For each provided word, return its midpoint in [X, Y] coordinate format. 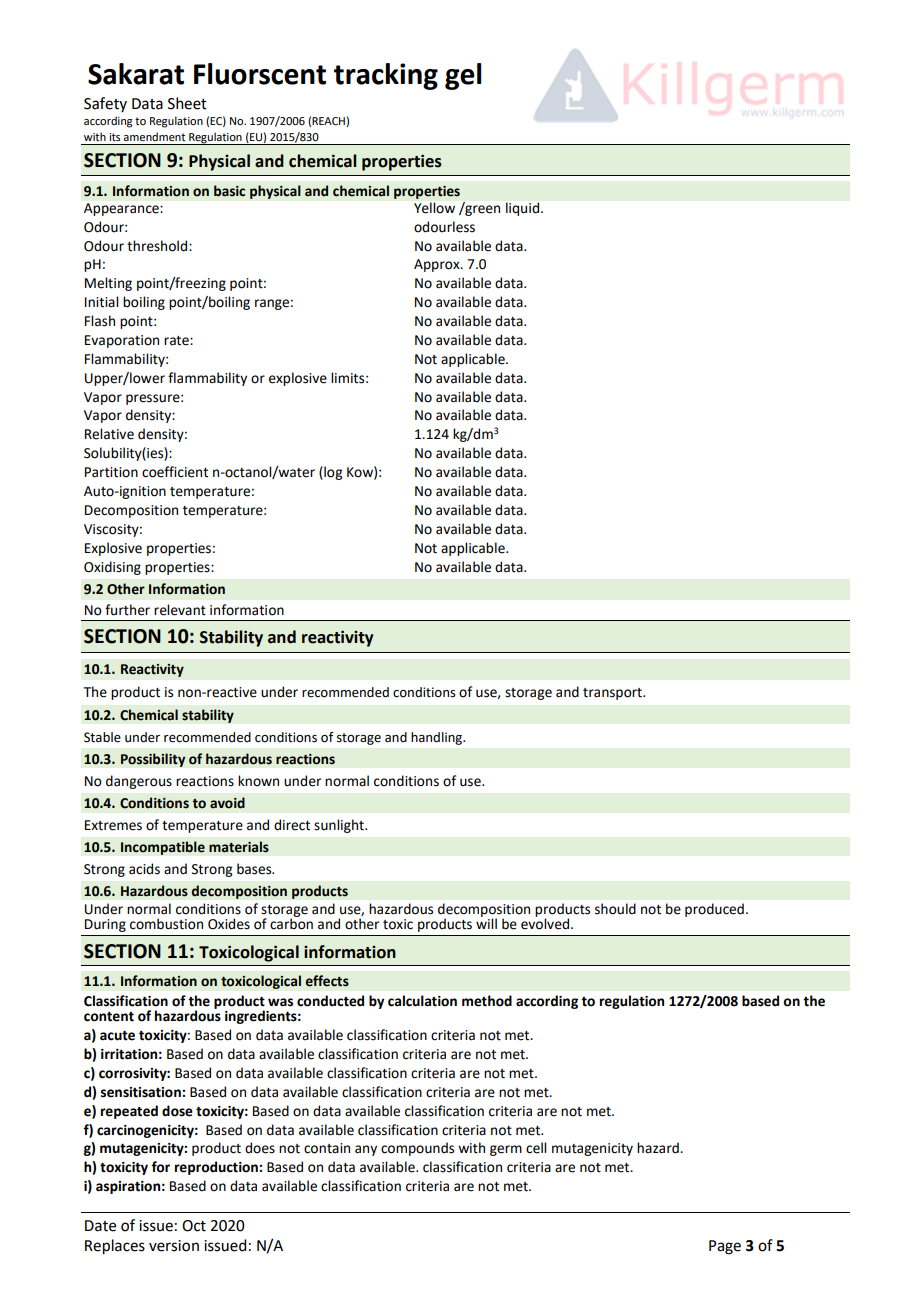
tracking [386, 76]
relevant [180, 610]
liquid [522, 209]
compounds [417, 1149]
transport [613, 694]
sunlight [340, 826]
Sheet [187, 103]
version [174, 1246]
